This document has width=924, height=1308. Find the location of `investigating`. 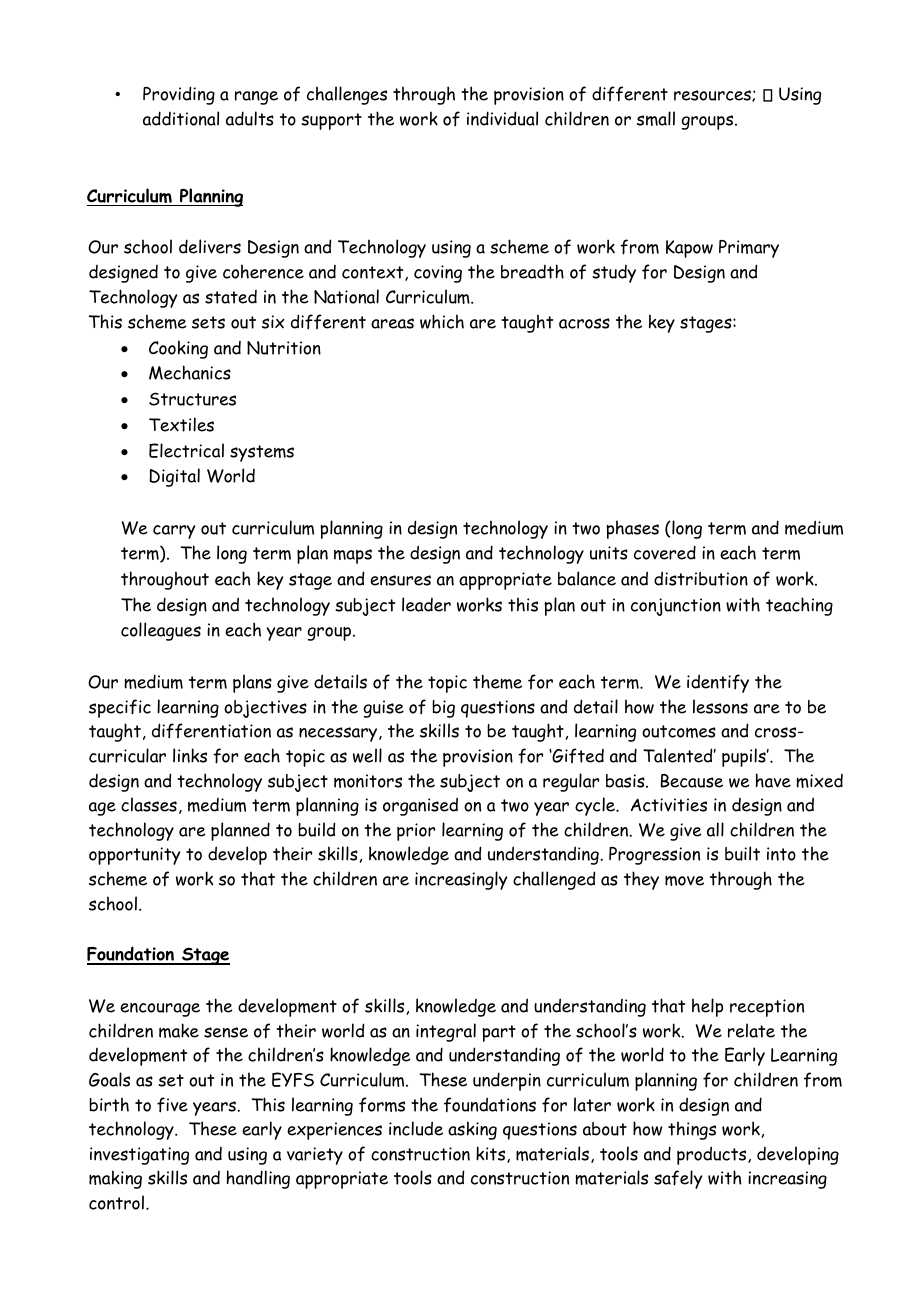

investigating is located at coordinates (139, 1156).
